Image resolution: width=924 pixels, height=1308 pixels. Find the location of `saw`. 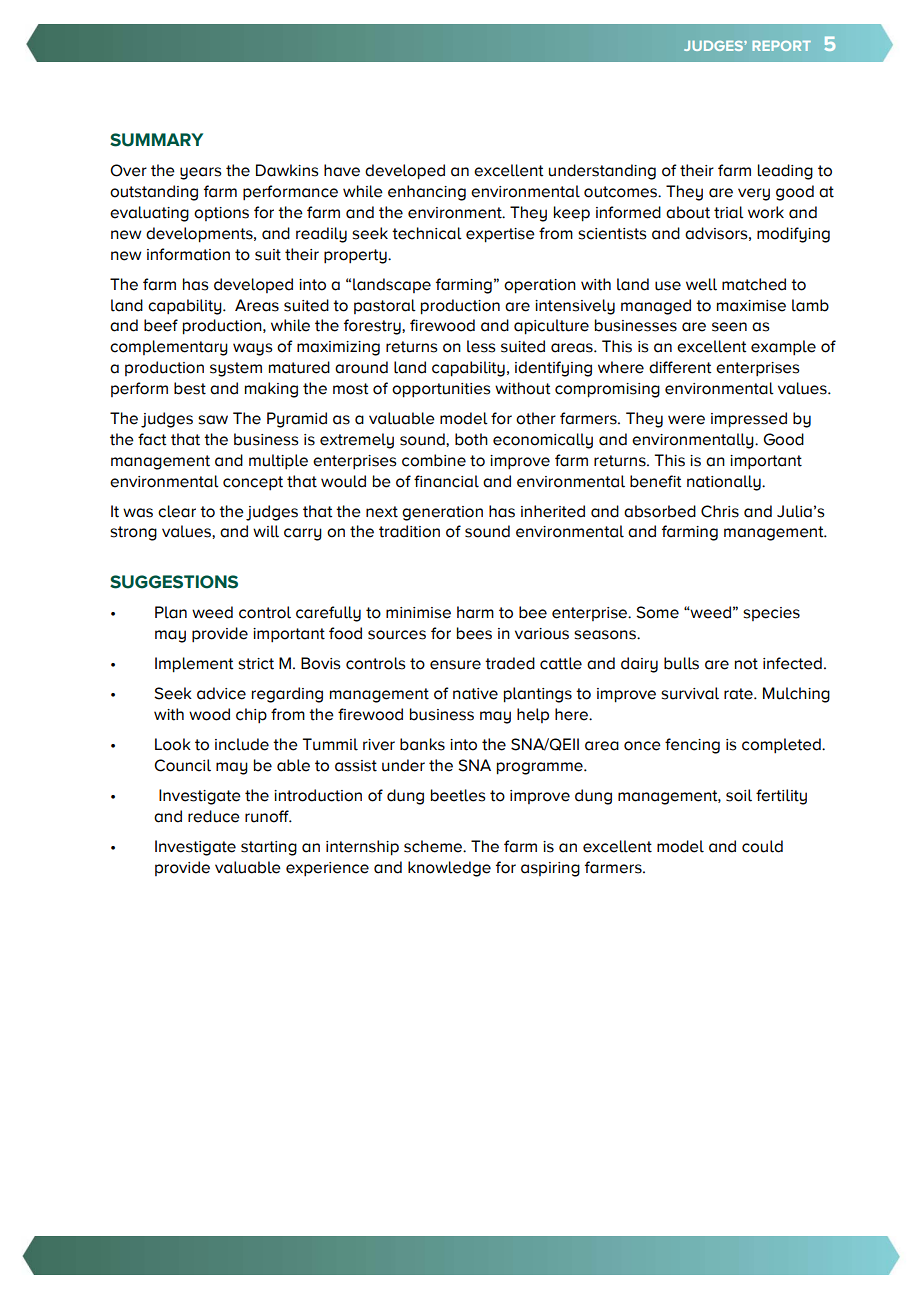

saw is located at coordinates (213, 420).
